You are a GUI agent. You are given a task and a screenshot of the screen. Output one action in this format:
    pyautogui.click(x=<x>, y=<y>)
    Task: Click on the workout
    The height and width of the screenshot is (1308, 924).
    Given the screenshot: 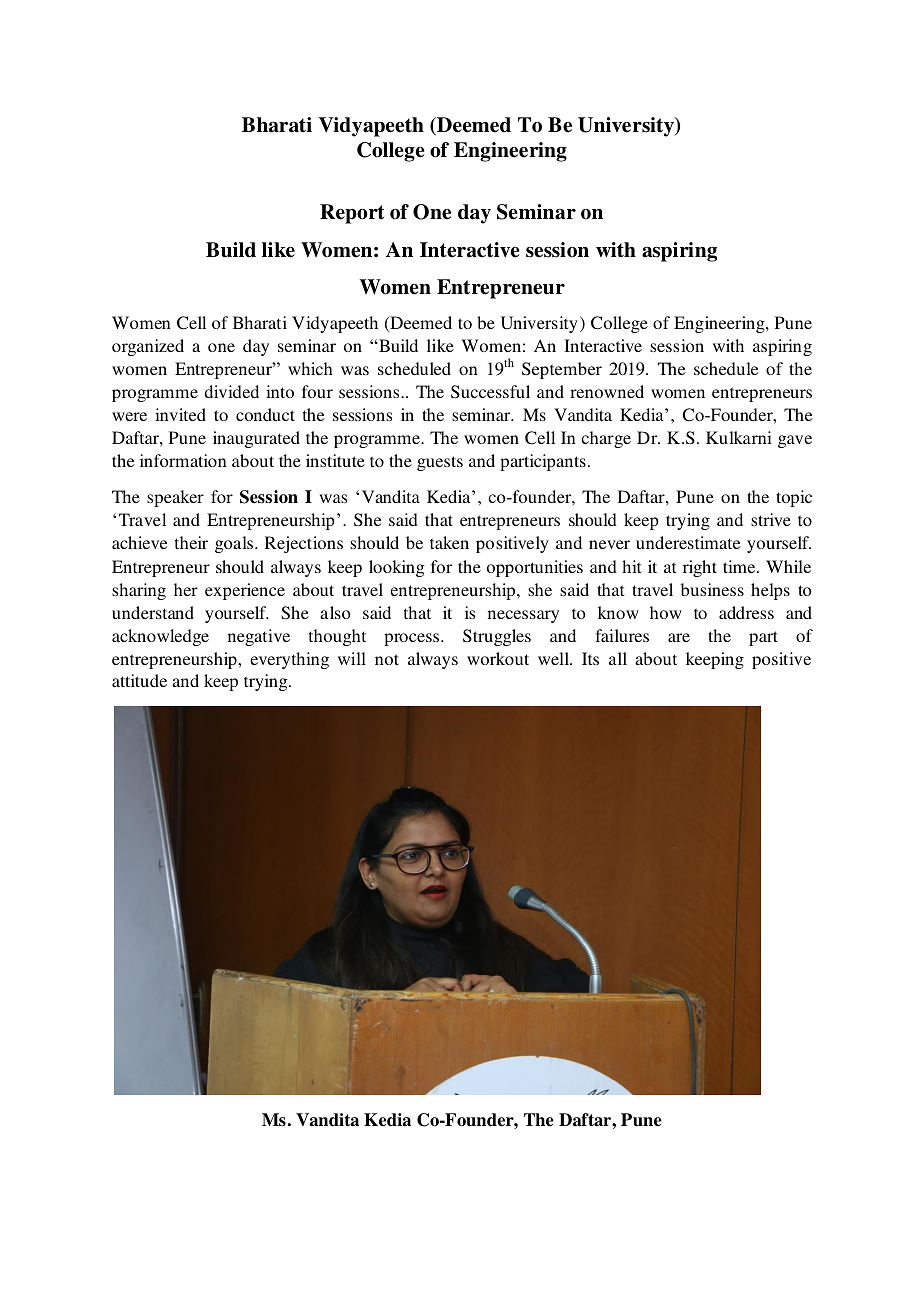 What is the action you would take?
    pyautogui.click(x=498, y=658)
